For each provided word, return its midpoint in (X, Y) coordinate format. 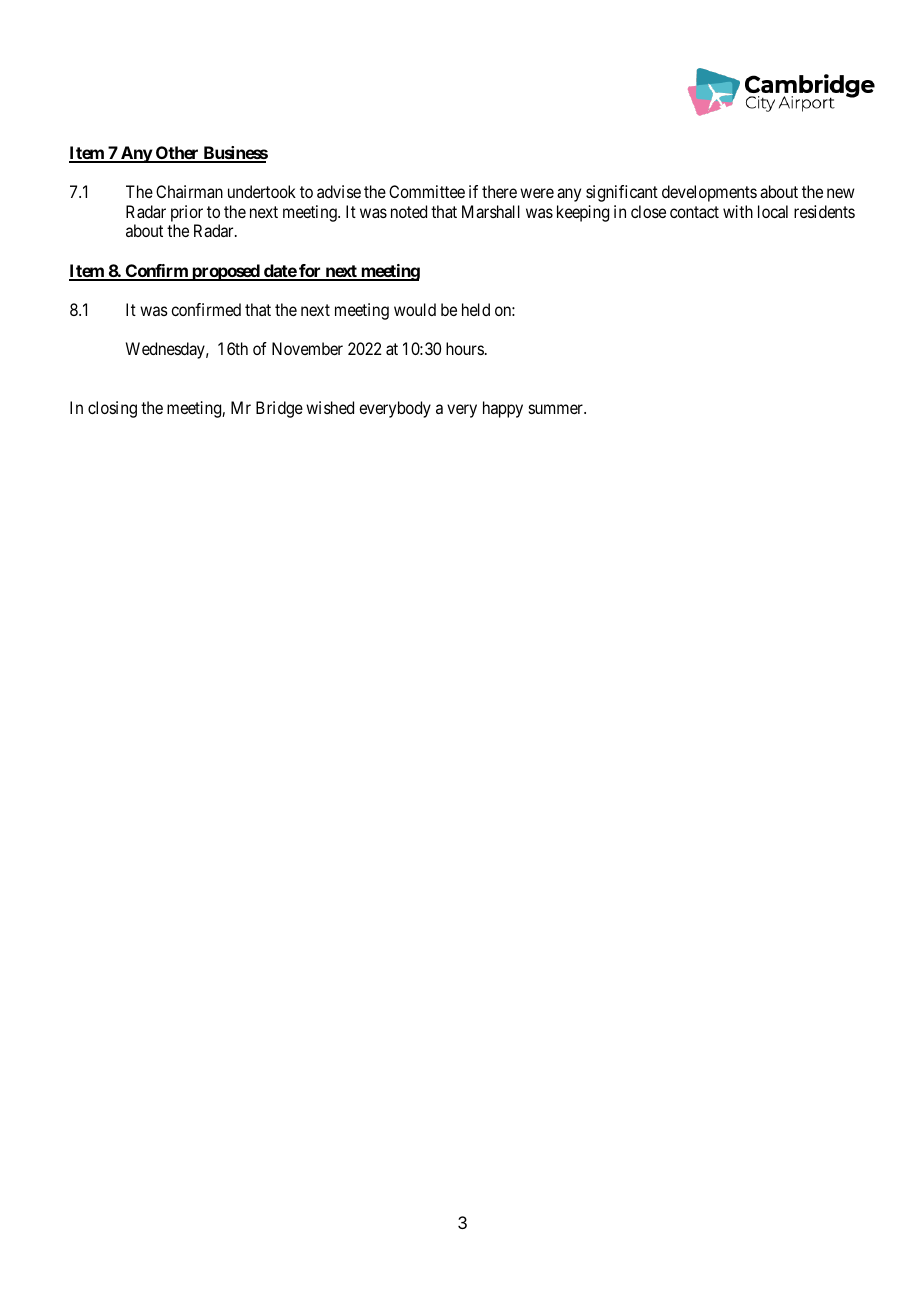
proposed (226, 272)
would (415, 309)
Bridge (279, 409)
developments (709, 193)
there (499, 191)
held (476, 309)
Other (177, 154)
